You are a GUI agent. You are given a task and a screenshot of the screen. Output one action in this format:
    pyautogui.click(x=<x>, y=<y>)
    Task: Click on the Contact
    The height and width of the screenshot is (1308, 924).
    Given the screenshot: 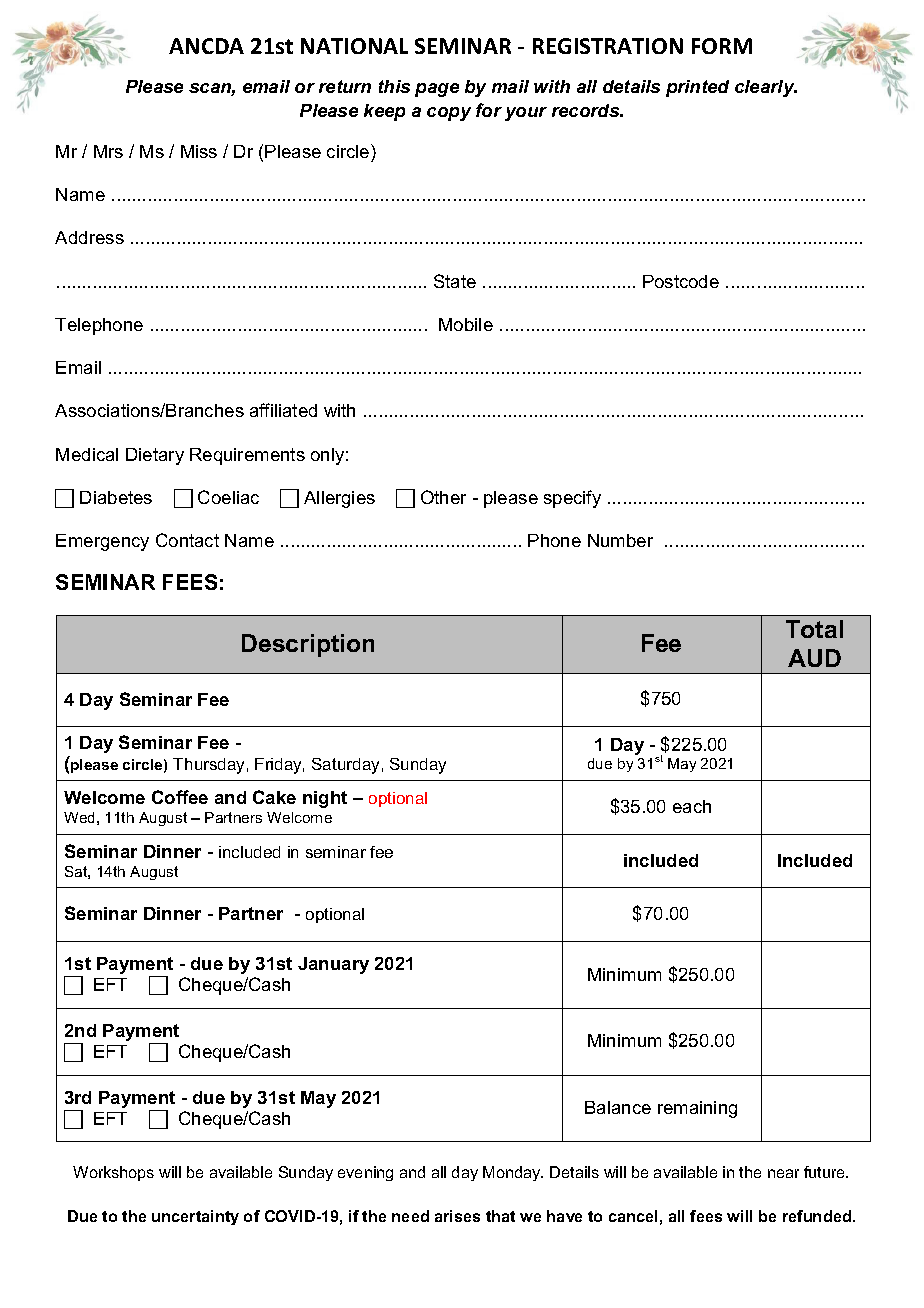 What is the action you would take?
    pyautogui.click(x=187, y=540)
